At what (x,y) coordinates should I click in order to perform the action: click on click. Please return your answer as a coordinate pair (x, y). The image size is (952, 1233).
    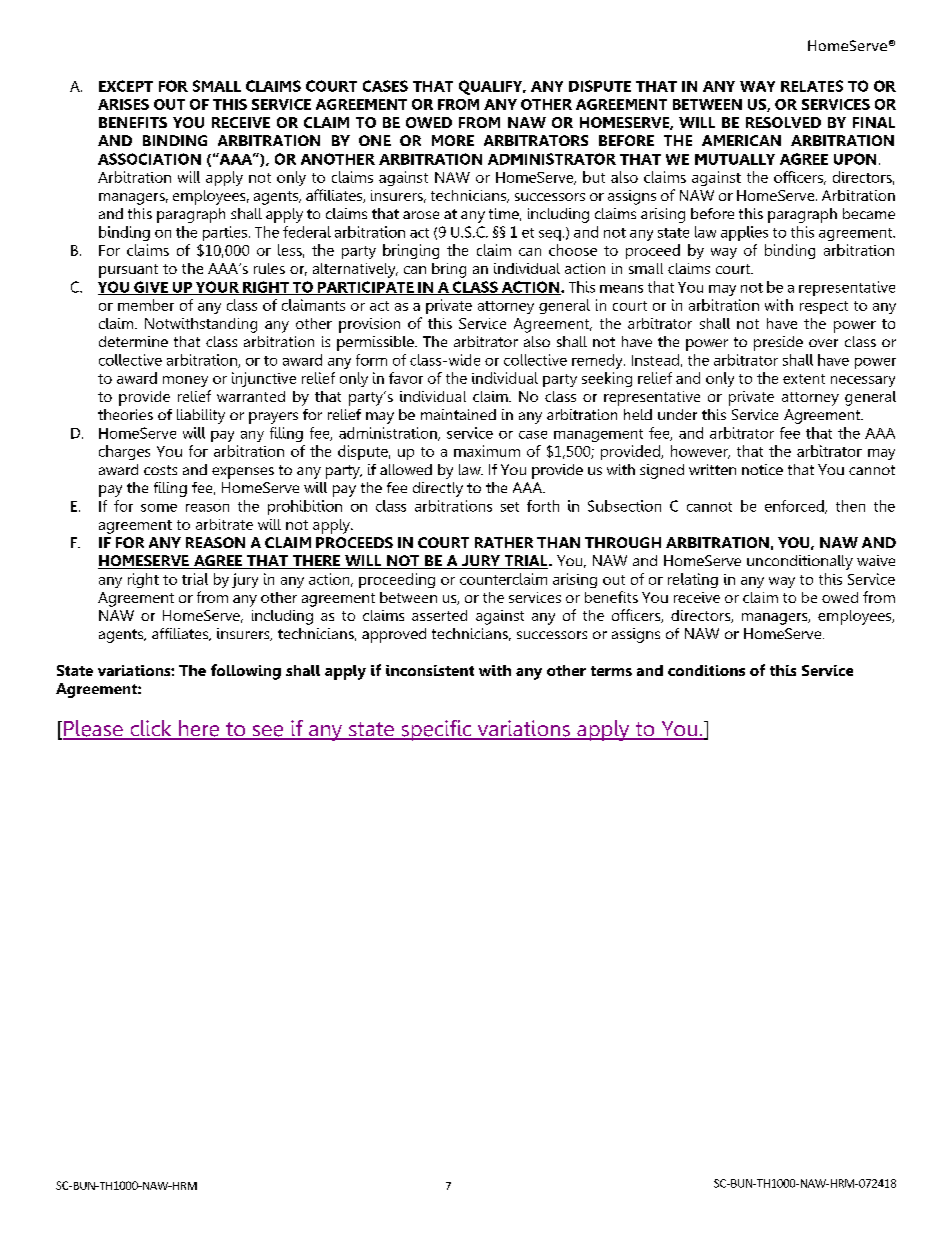
    Looking at the image, I should click on (151, 729).
